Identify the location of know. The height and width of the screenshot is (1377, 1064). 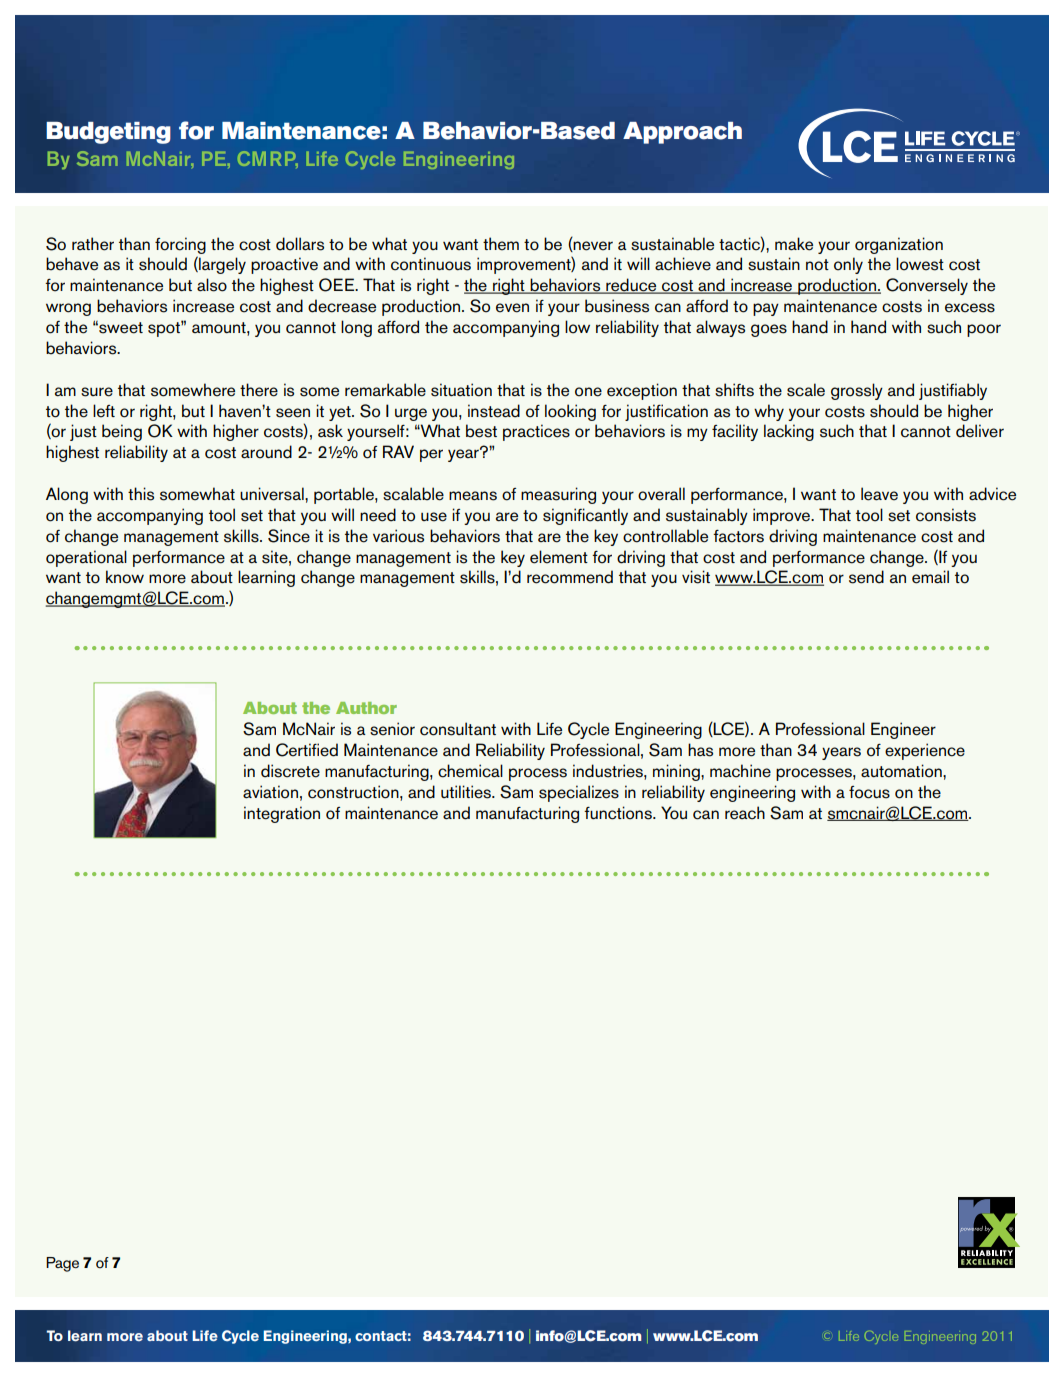
(125, 577).
